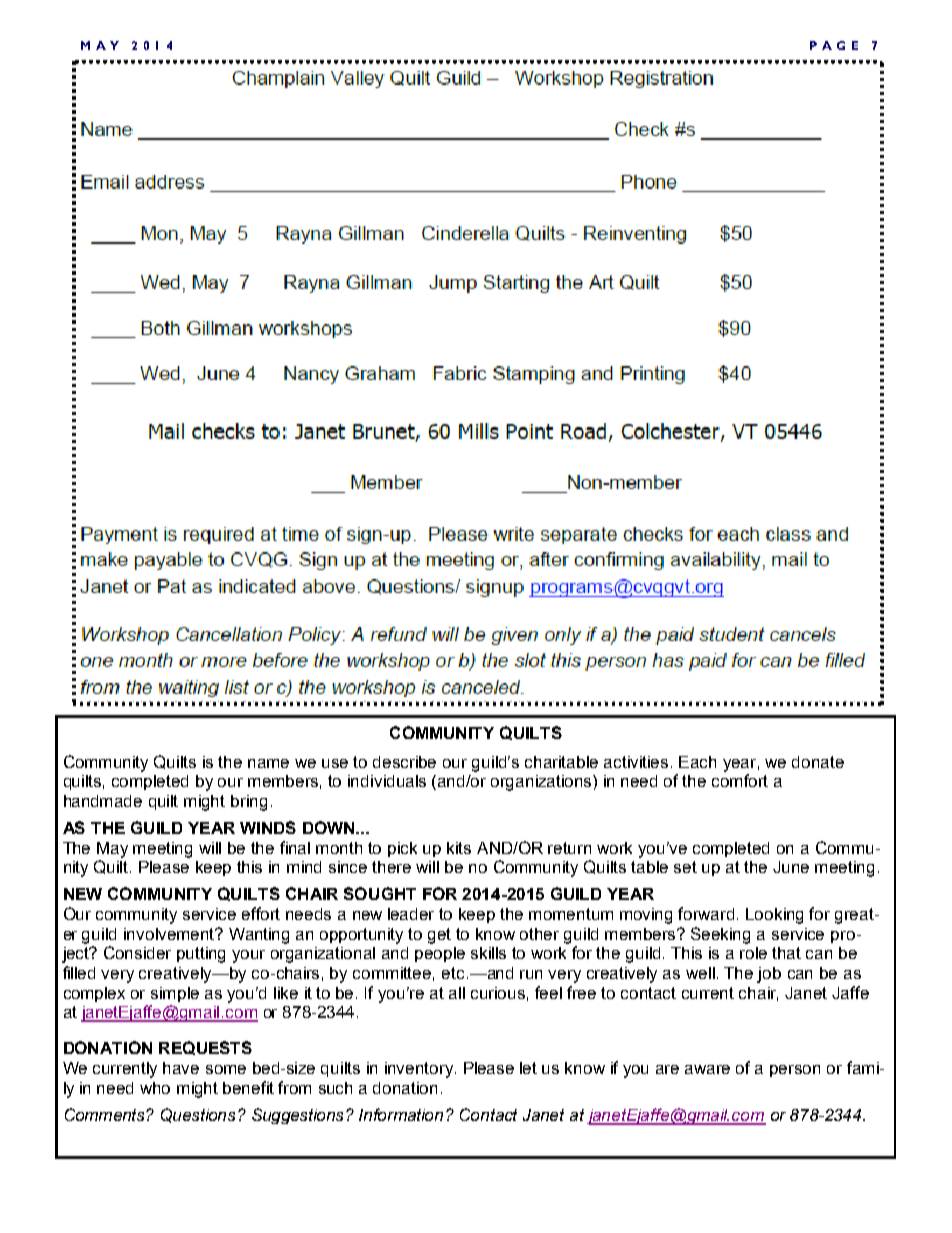 This page has height=1233, width=952. Describe the element at coordinates (439, 936) in the page. I see `get` at that location.
